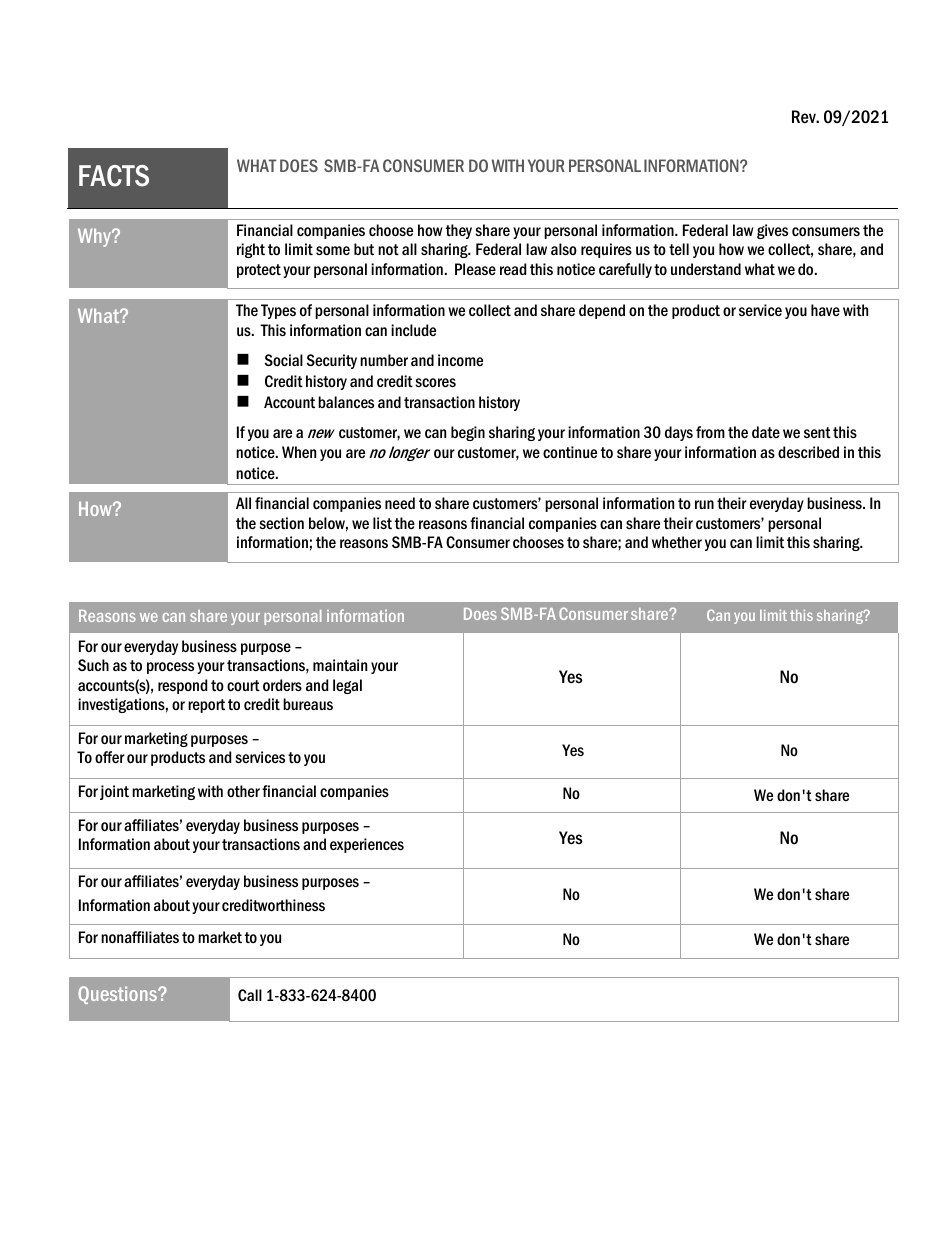 The image size is (952, 1233). What do you see at coordinates (206, 706) in the image?
I see `report` at bounding box center [206, 706].
